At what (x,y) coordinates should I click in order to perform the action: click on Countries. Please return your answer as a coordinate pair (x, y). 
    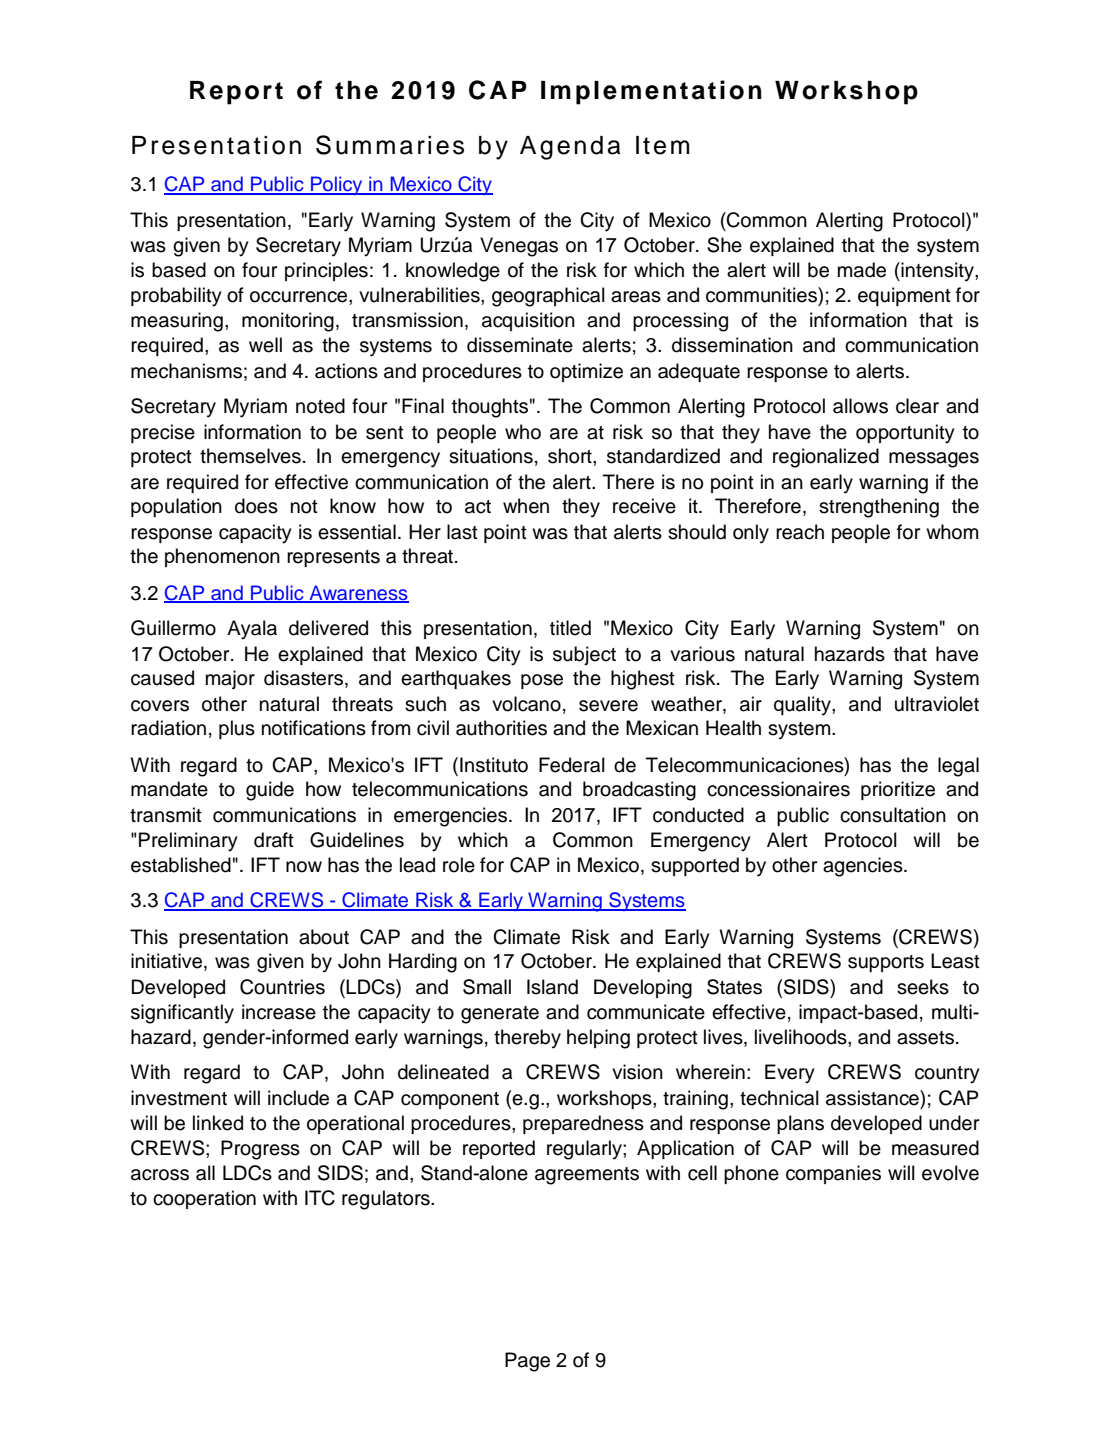
    Looking at the image, I should click on (282, 987).
